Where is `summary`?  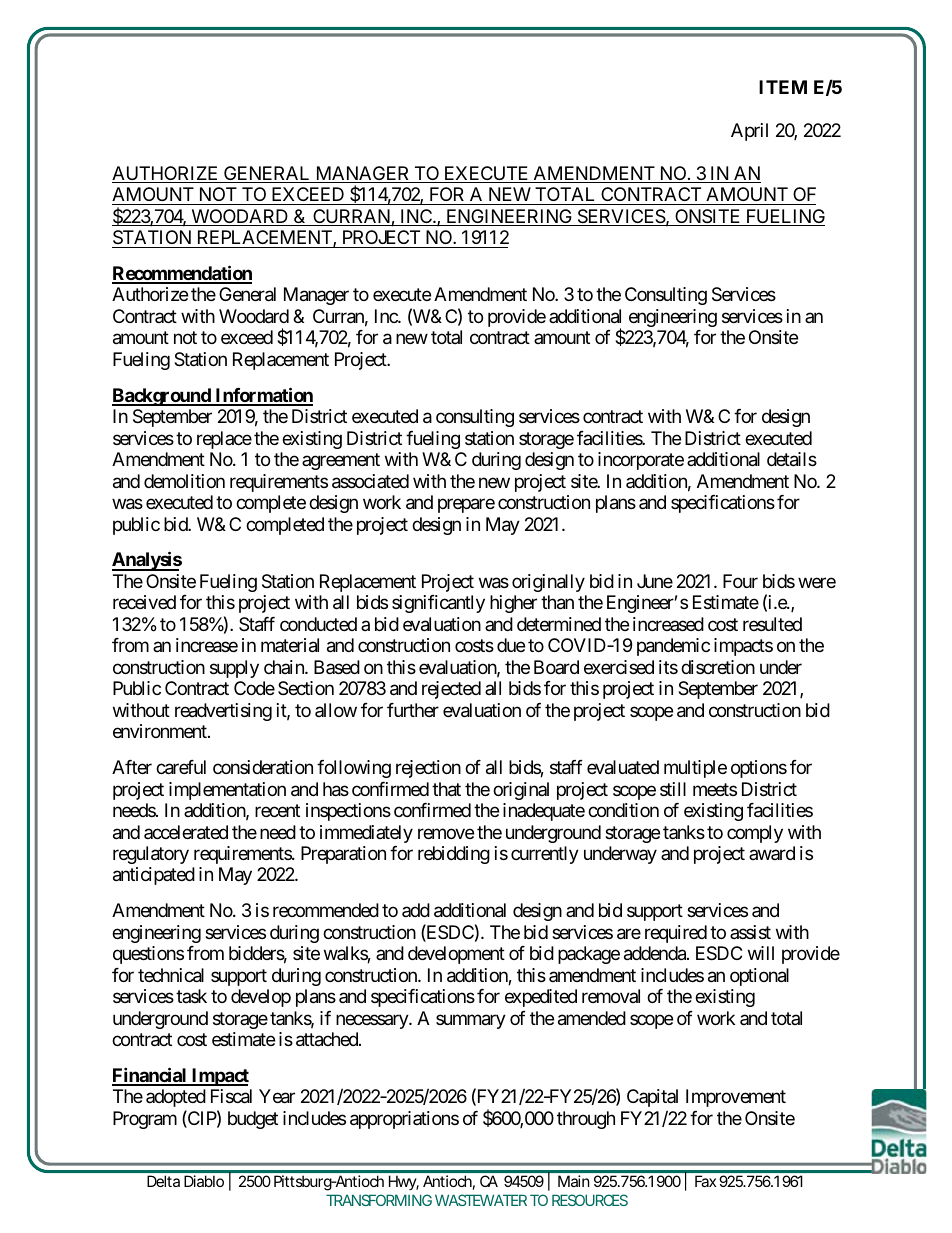 summary is located at coordinates (471, 1021).
